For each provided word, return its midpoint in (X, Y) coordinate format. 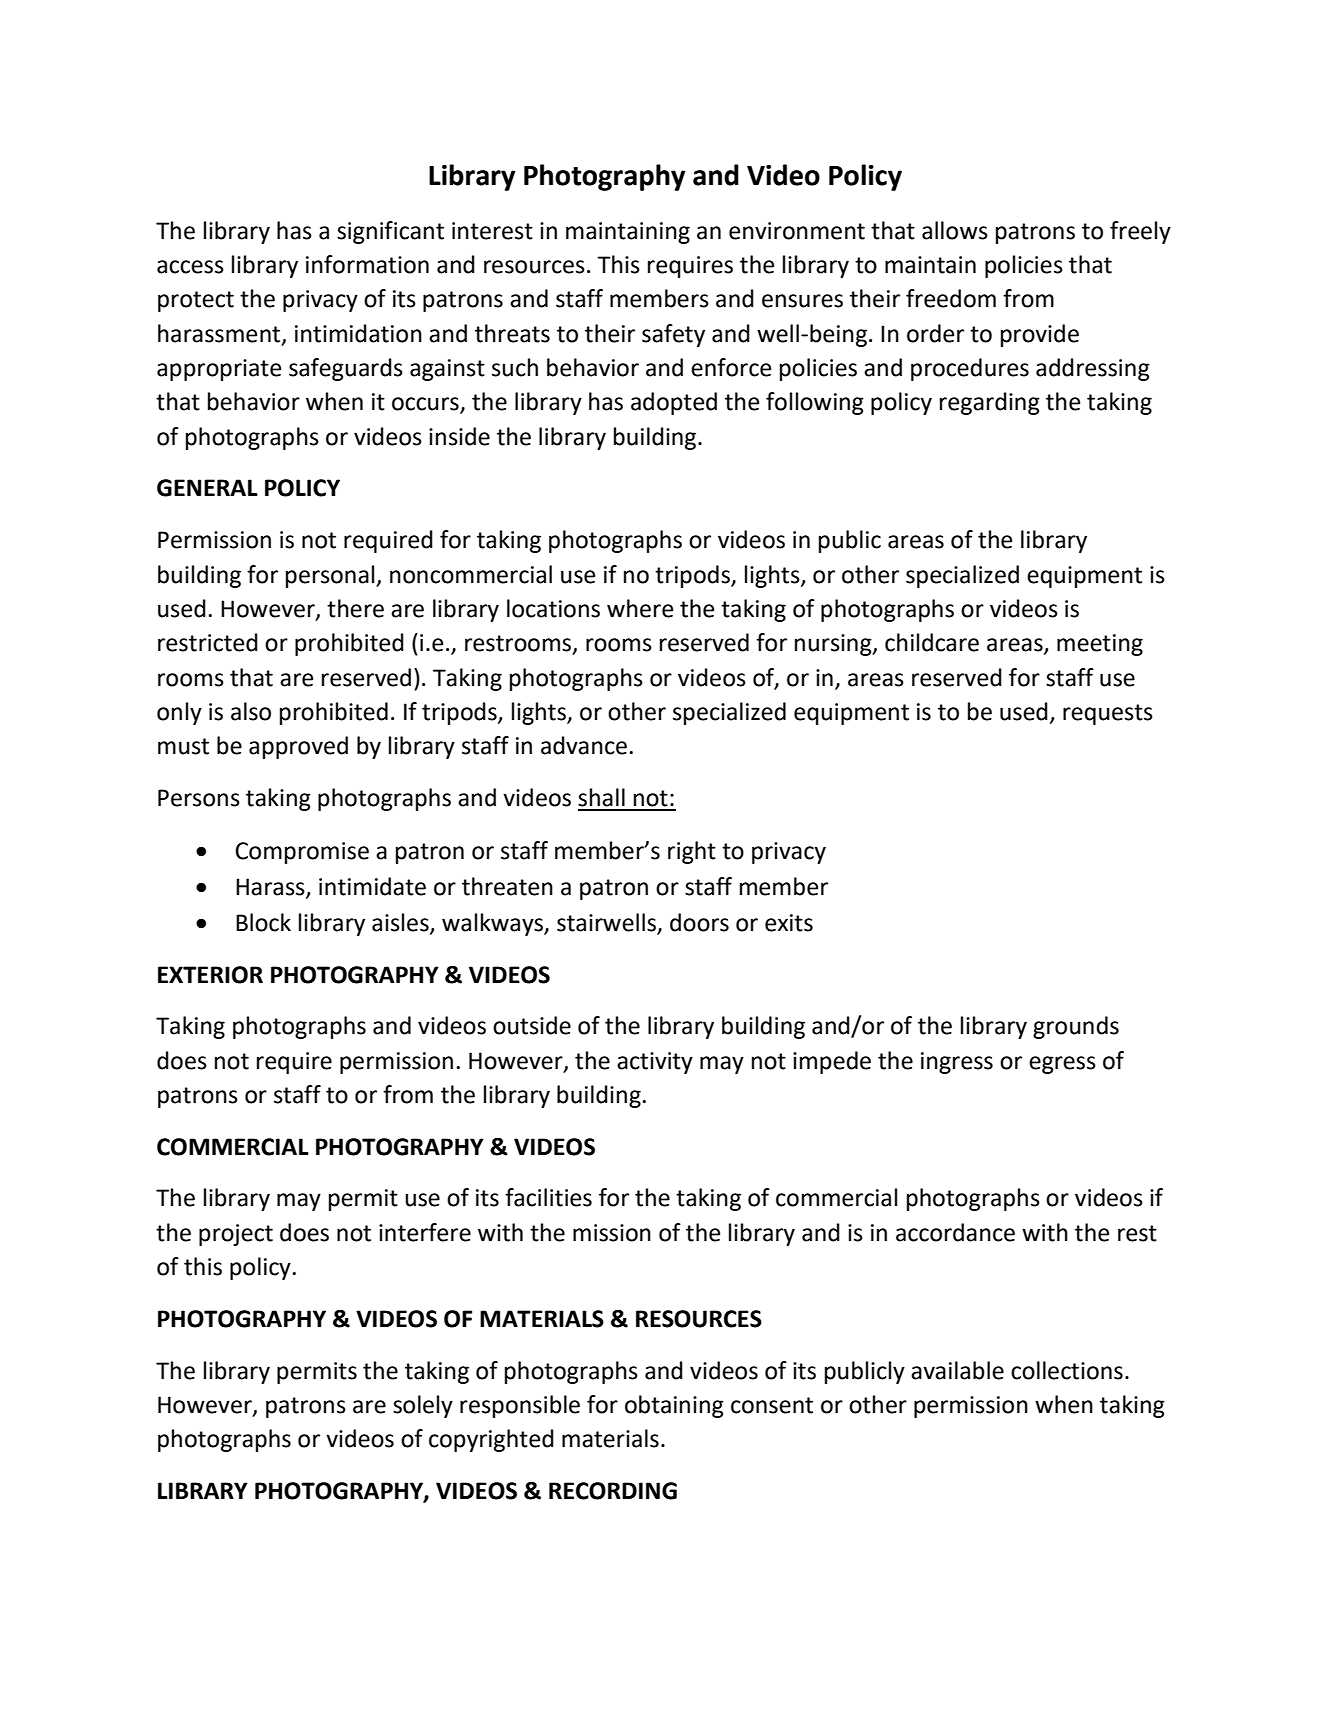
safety (673, 335)
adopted (674, 403)
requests (1108, 714)
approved (298, 747)
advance (584, 745)
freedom (951, 298)
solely (423, 1406)
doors (699, 922)
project (236, 1235)
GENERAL (207, 488)
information (367, 264)
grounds (1076, 1027)
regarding (990, 403)
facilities (548, 1197)
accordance (955, 1232)
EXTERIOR (210, 975)
